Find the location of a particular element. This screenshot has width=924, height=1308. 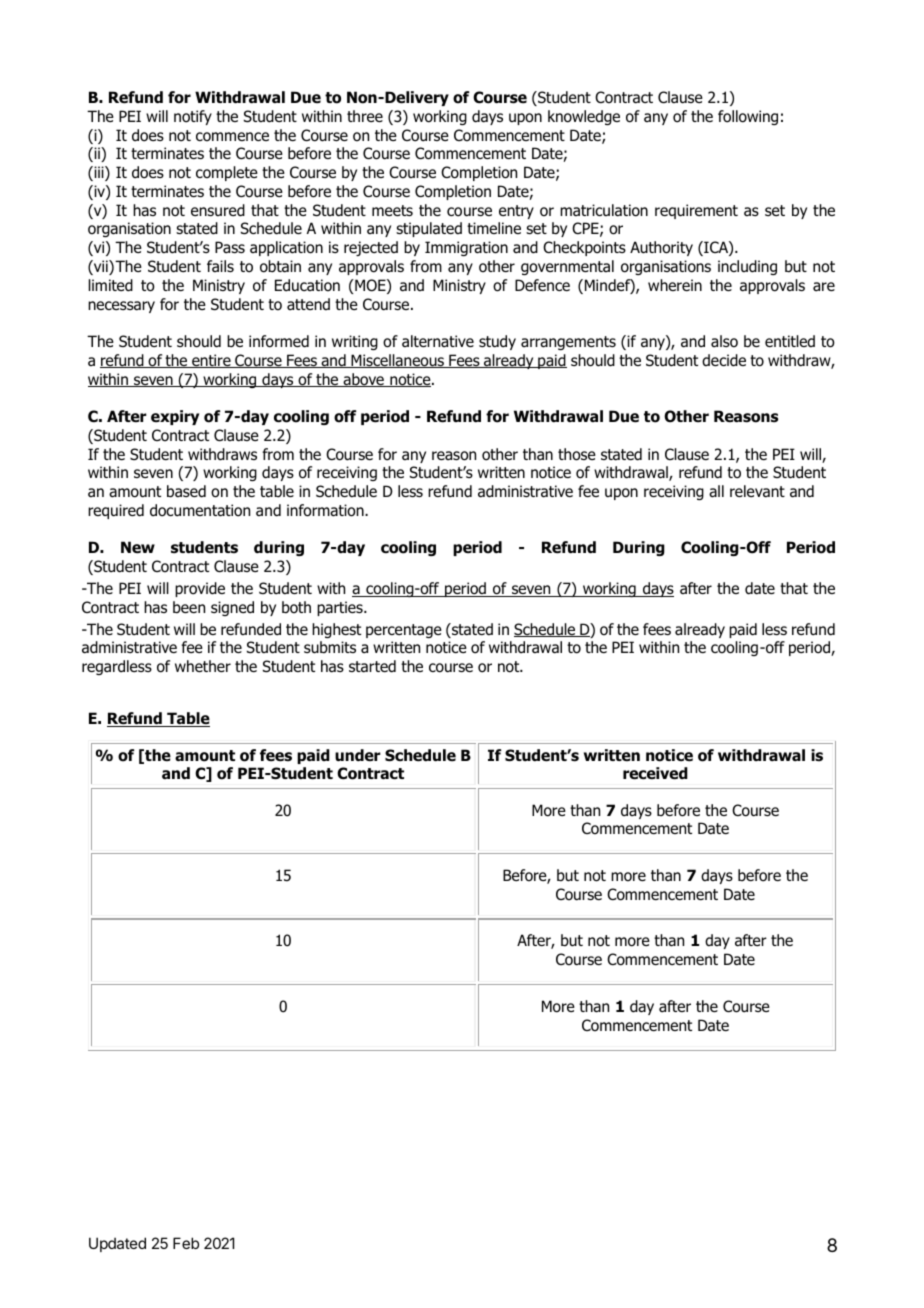

submits is located at coordinates (330, 647).
